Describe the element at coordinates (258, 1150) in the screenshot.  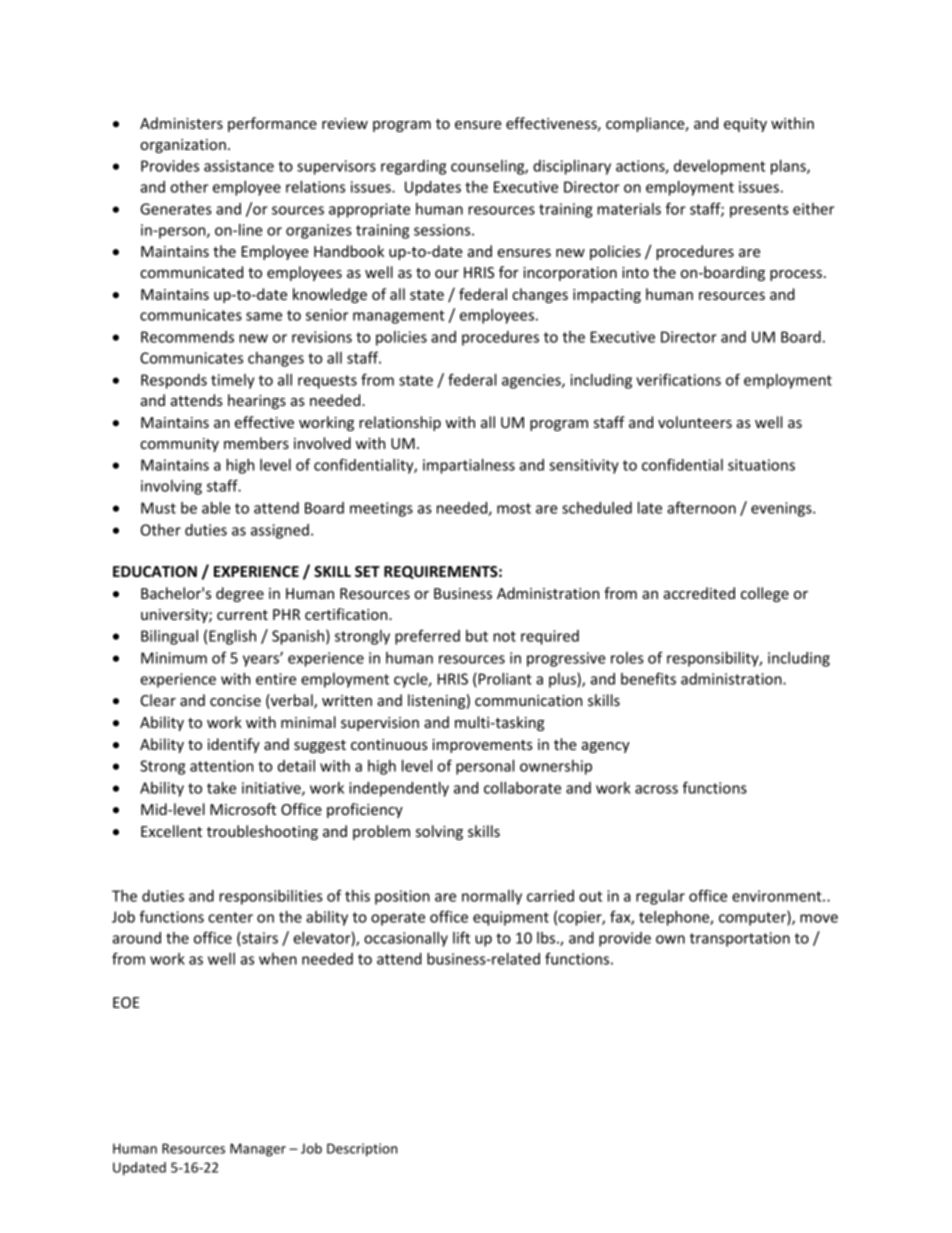
I see `Manager` at that location.
